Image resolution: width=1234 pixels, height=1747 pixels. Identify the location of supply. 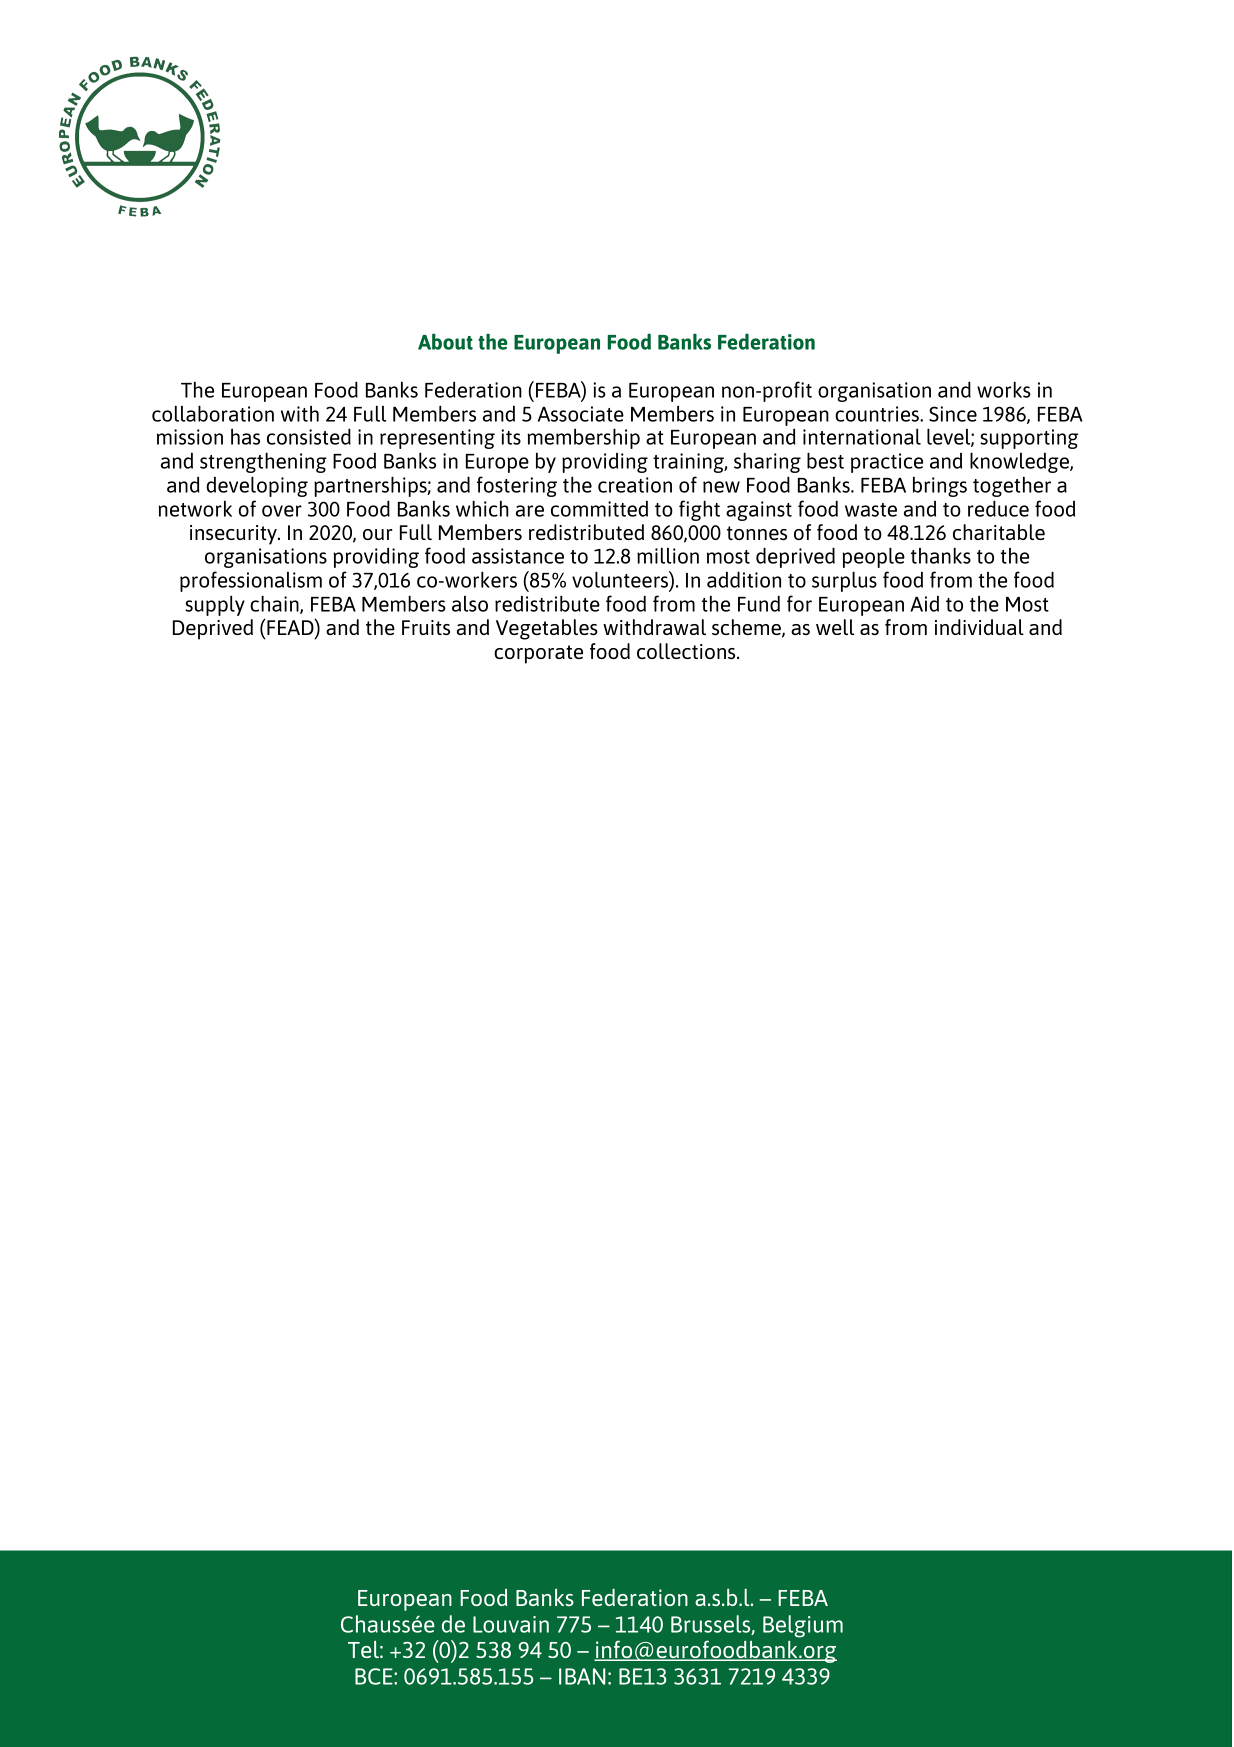
(215, 605).
